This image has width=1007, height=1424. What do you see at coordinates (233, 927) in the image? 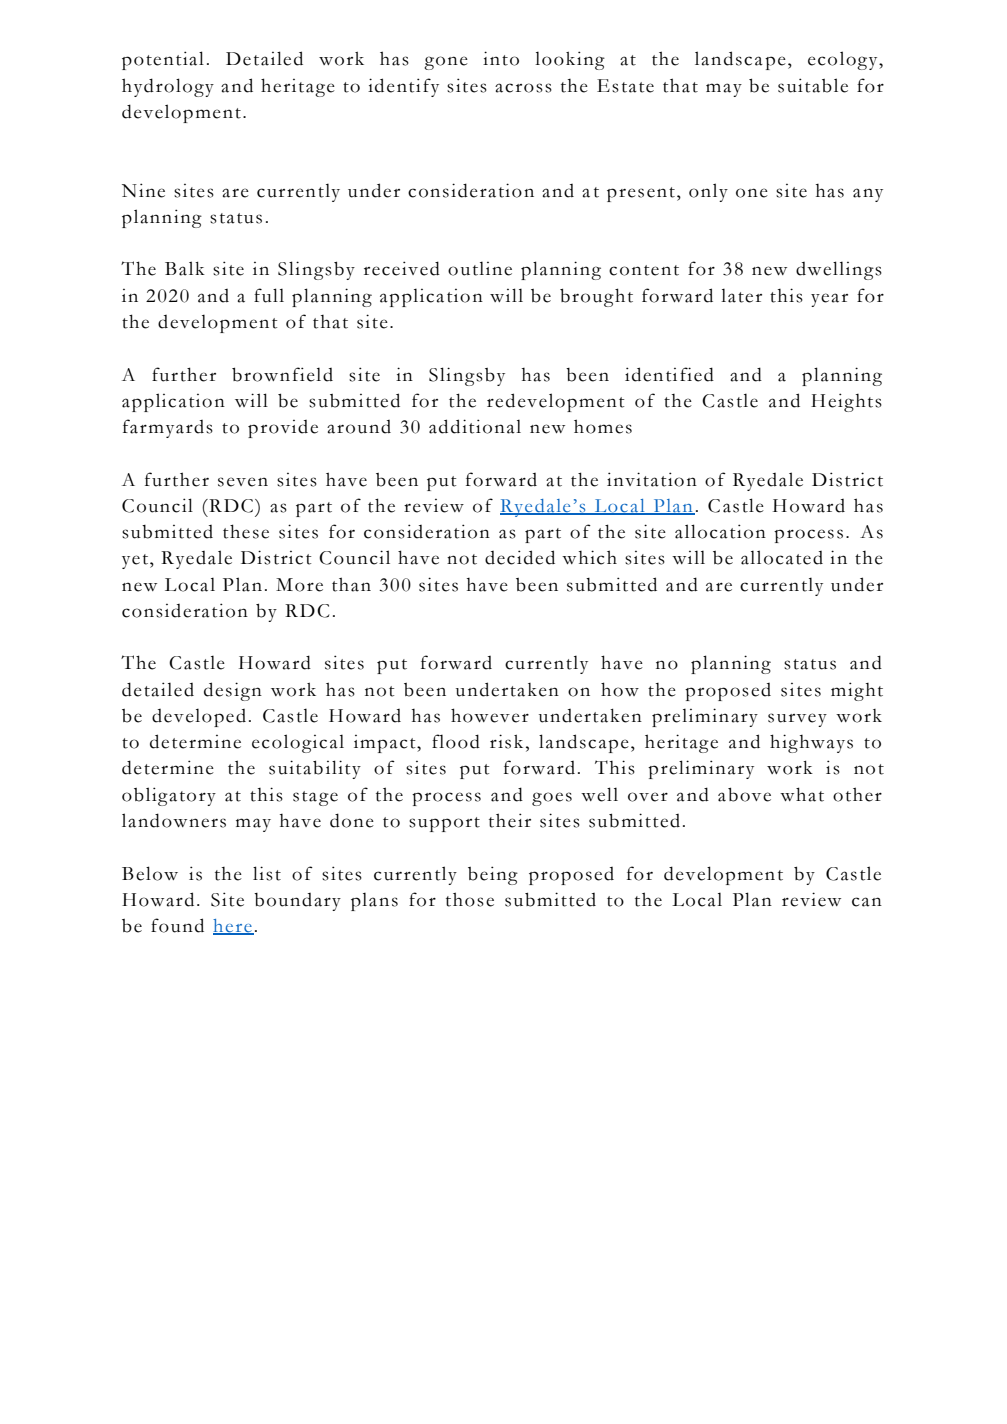
I see `here` at bounding box center [233, 927].
